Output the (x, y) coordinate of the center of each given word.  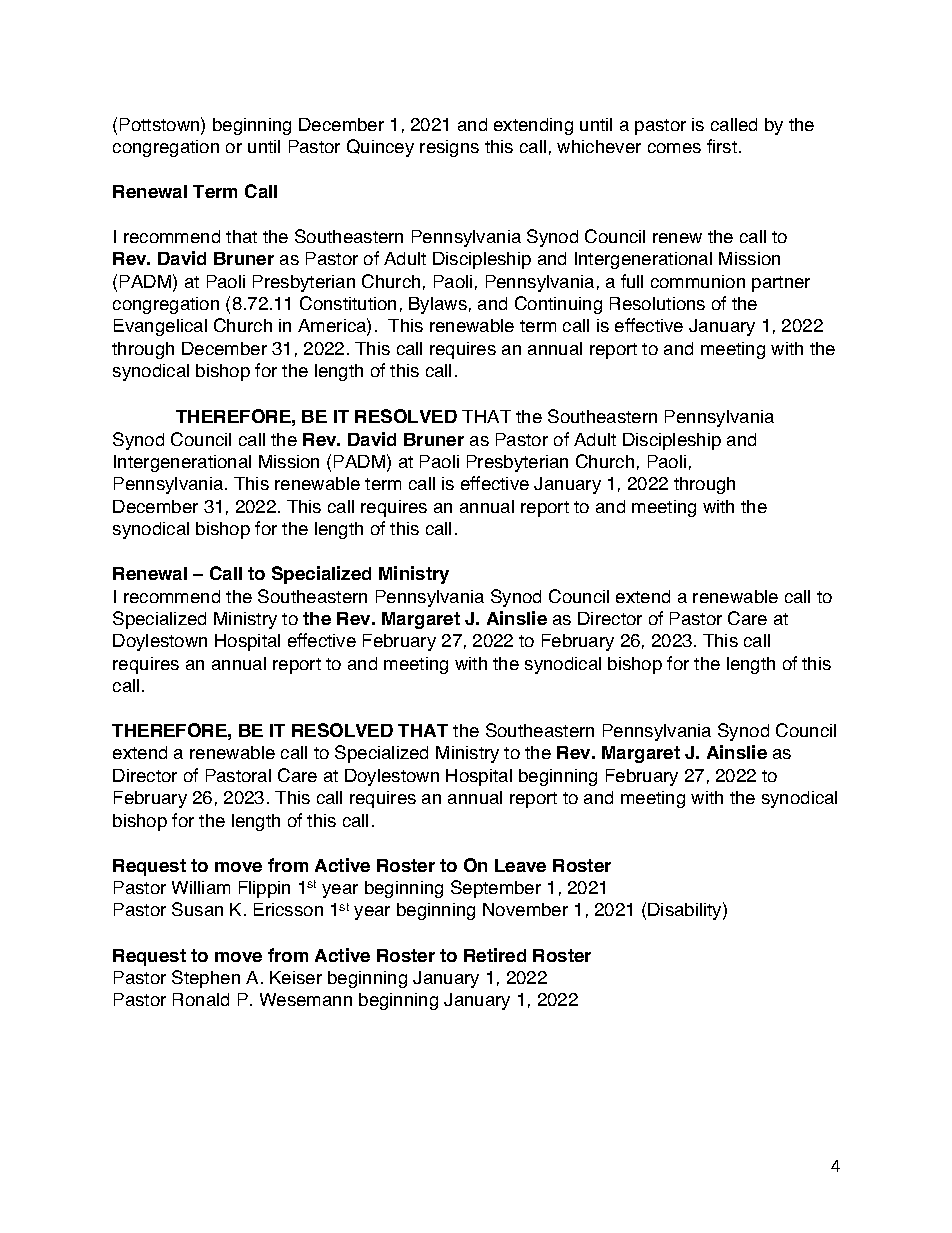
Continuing (558, 305)
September (496, 889)
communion (698, 281)
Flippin (264, 889)
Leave (520, 865)
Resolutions (657, 303)
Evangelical (160, 327)
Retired (495, 955)
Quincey (380, 148)
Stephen (206, 979)
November (525, 909)
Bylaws (438, 305)
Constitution (348, 303)
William (201, 887)
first (722, 146)
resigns (449, 148)
